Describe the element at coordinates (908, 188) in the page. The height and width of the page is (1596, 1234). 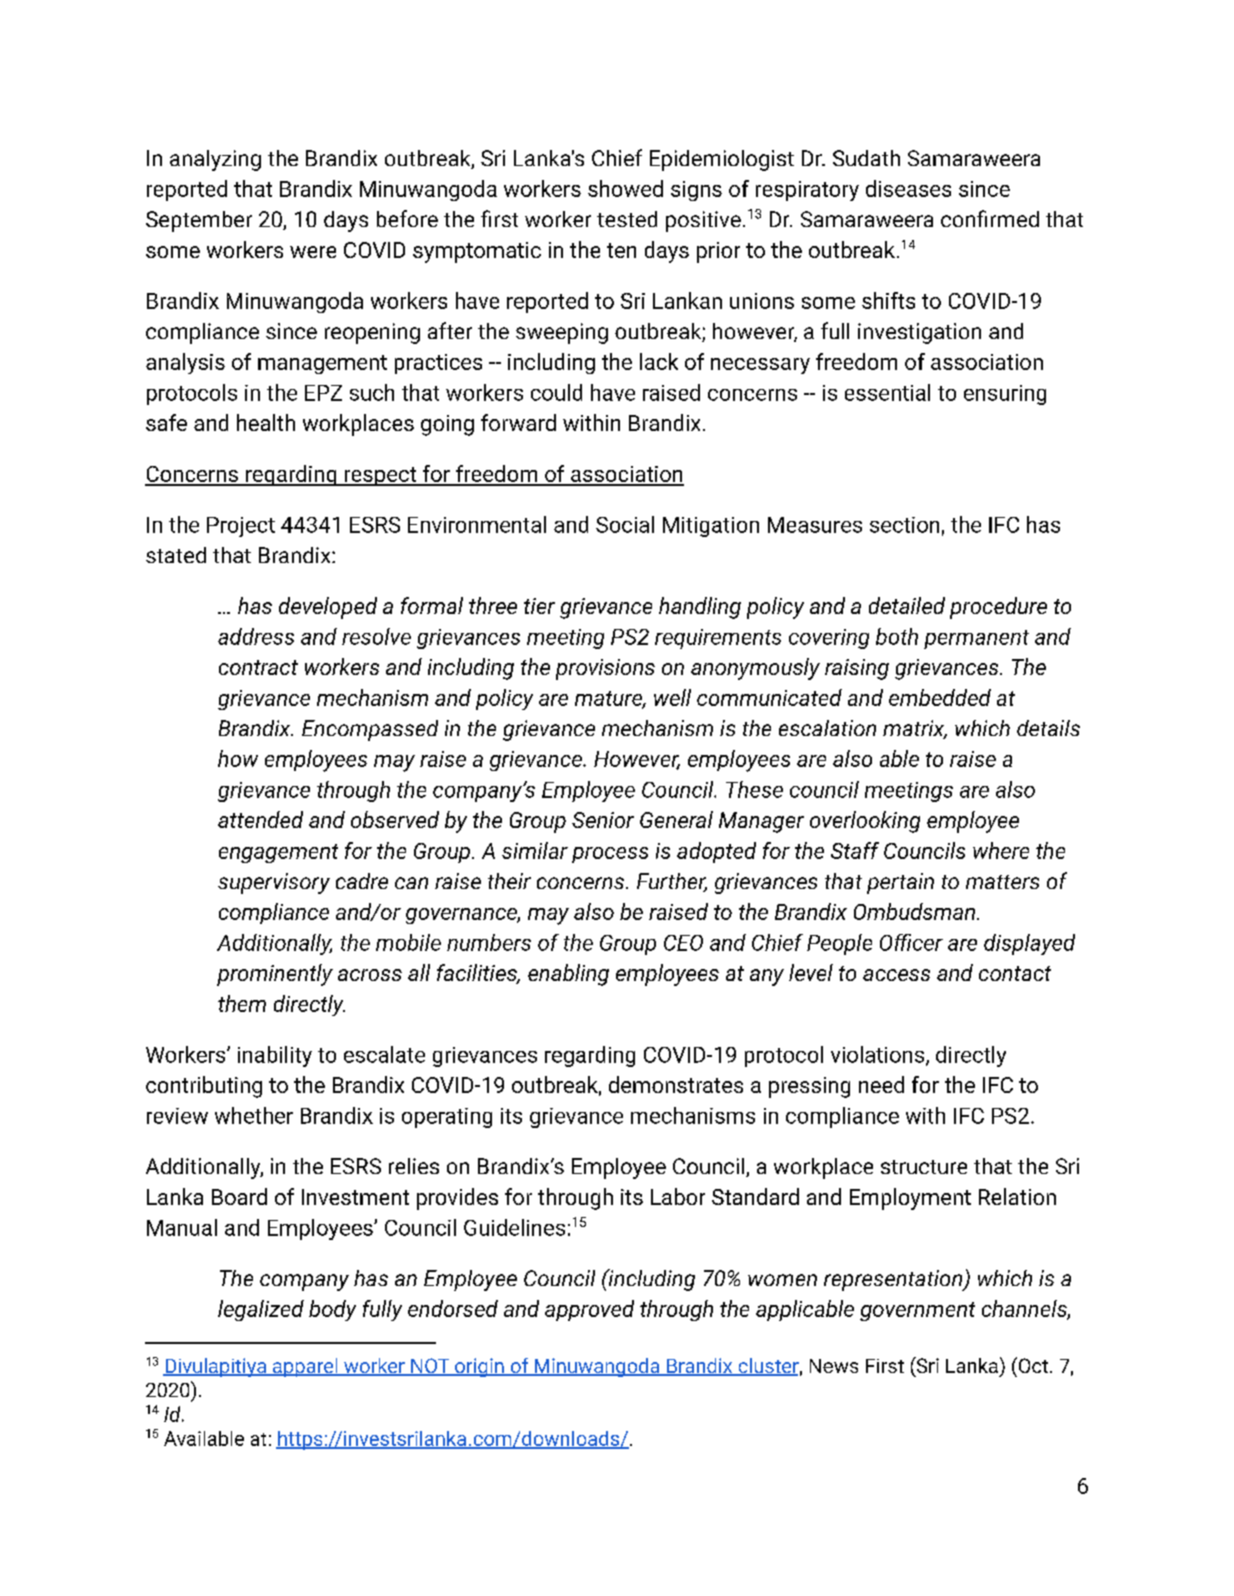
I see `diseases` at that location.
